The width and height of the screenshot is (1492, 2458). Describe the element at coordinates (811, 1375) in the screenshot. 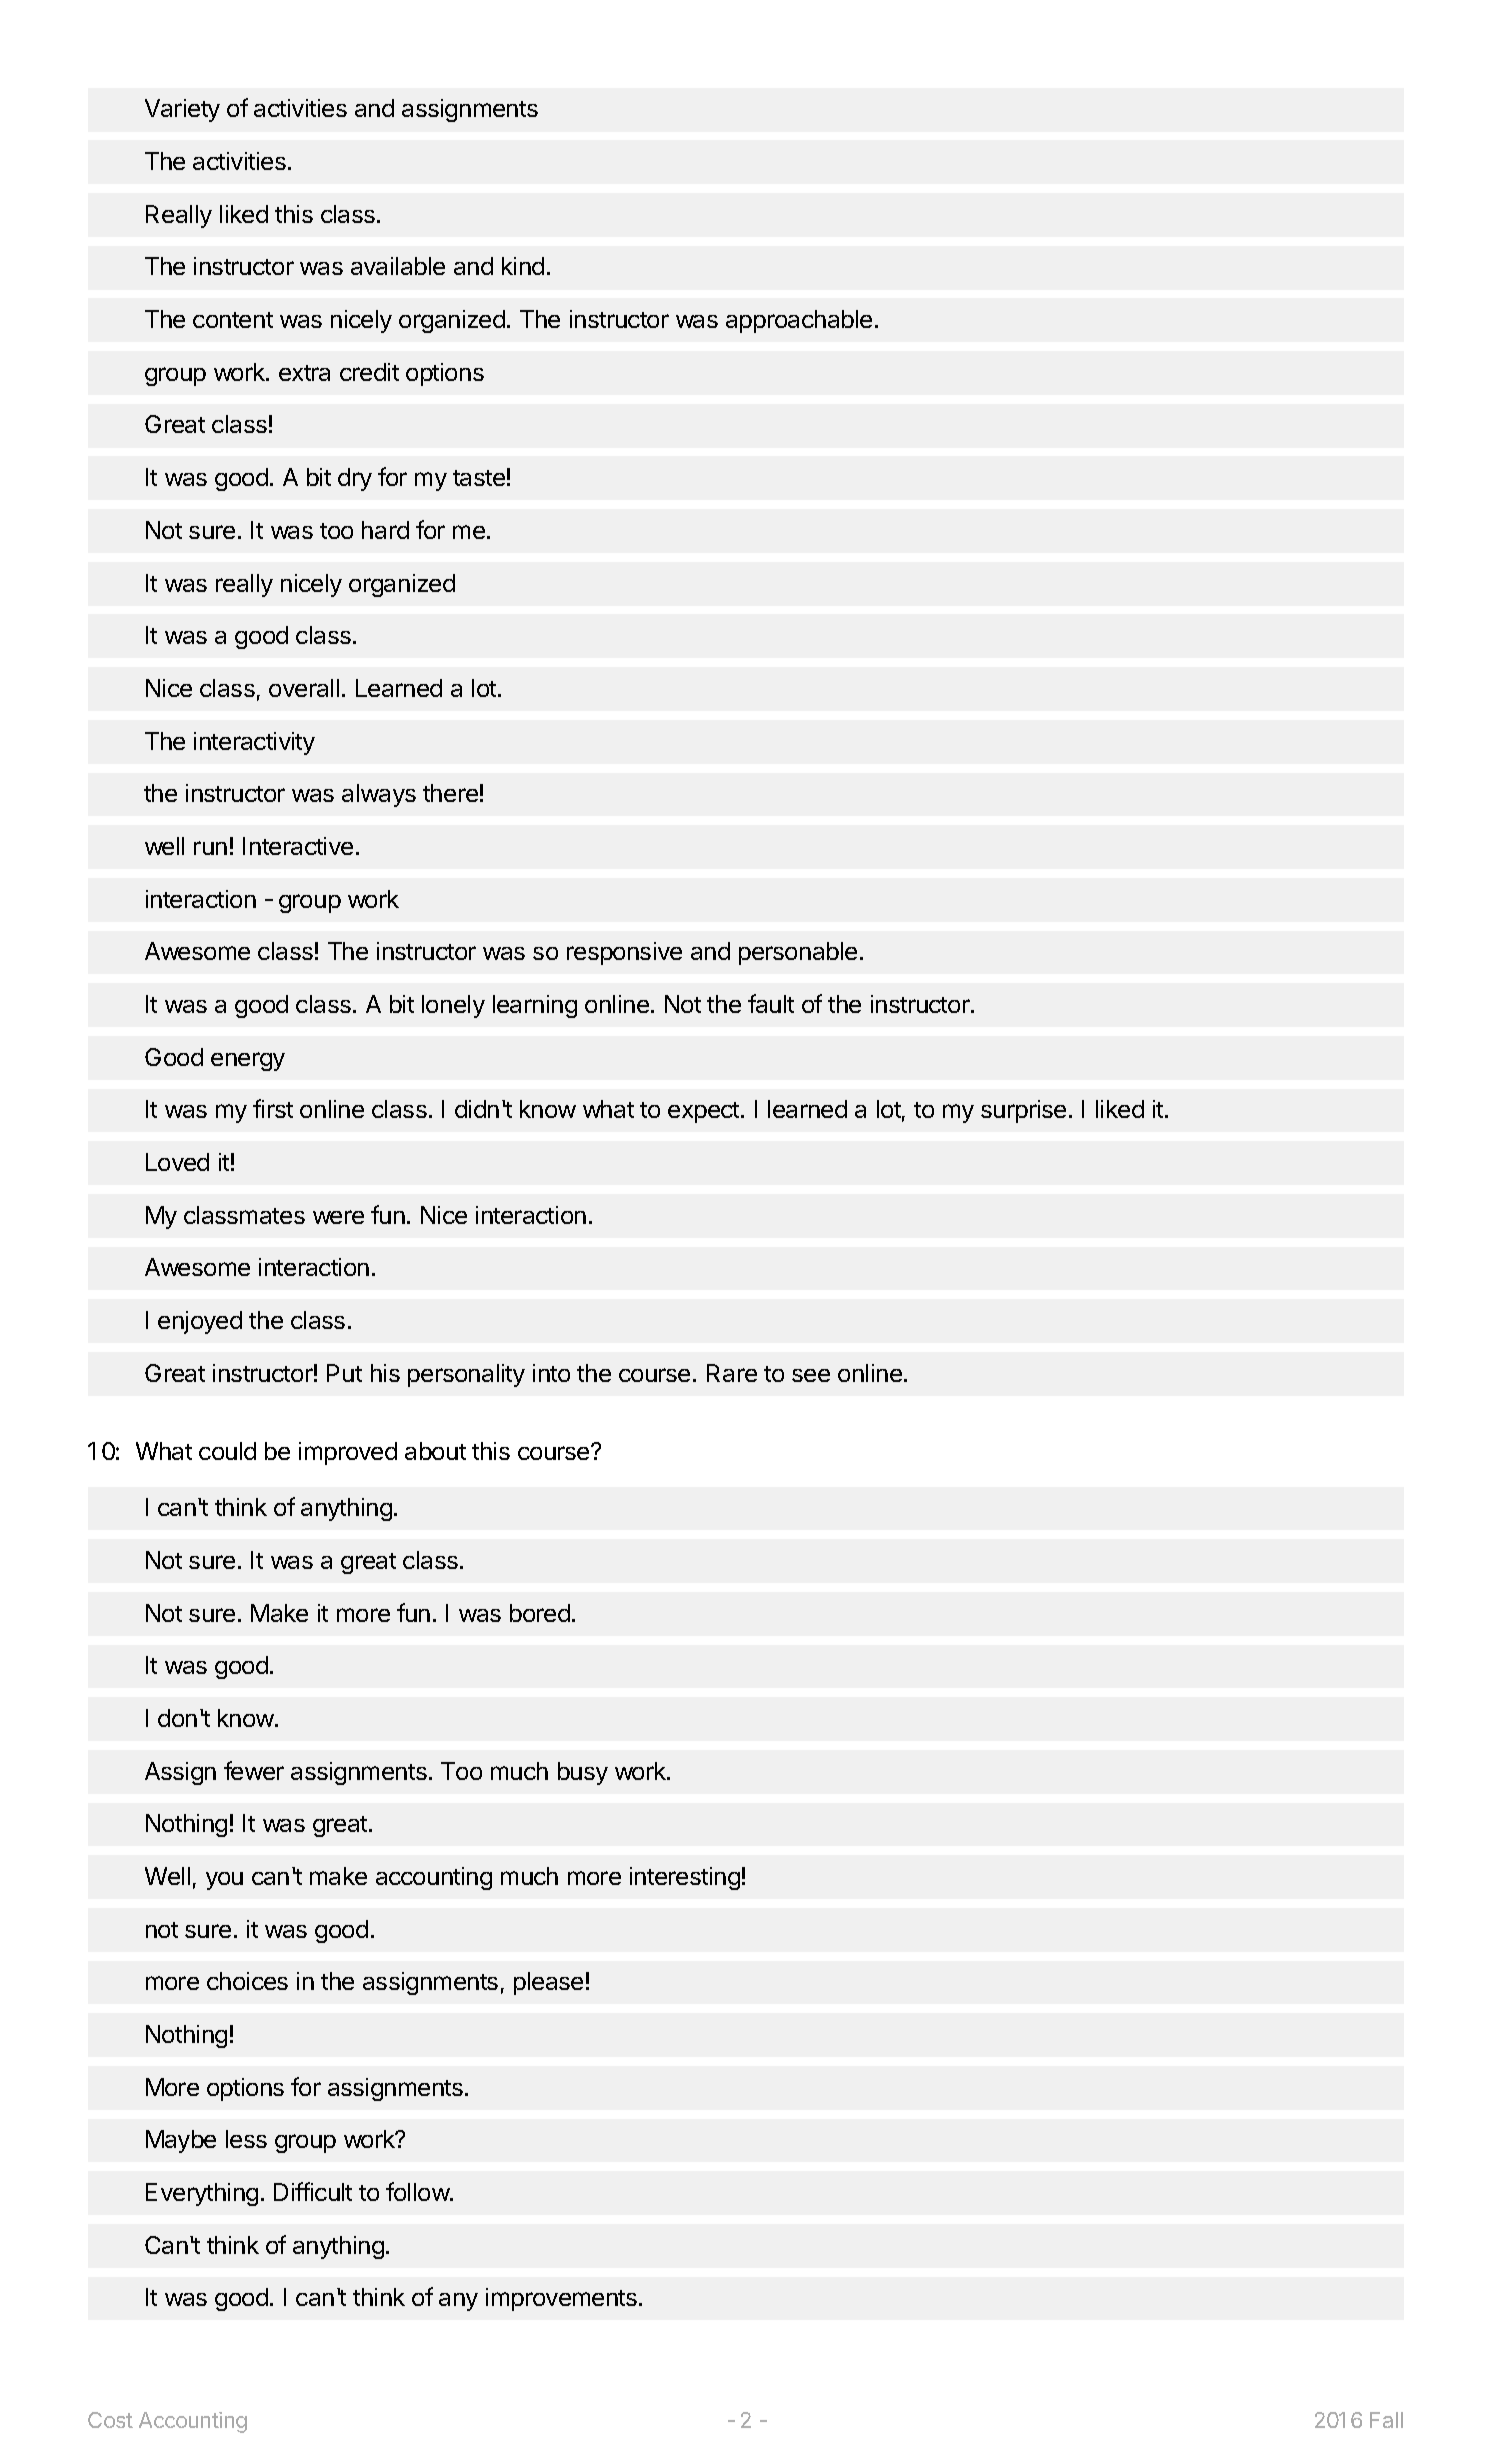

I see `see` at that location.
